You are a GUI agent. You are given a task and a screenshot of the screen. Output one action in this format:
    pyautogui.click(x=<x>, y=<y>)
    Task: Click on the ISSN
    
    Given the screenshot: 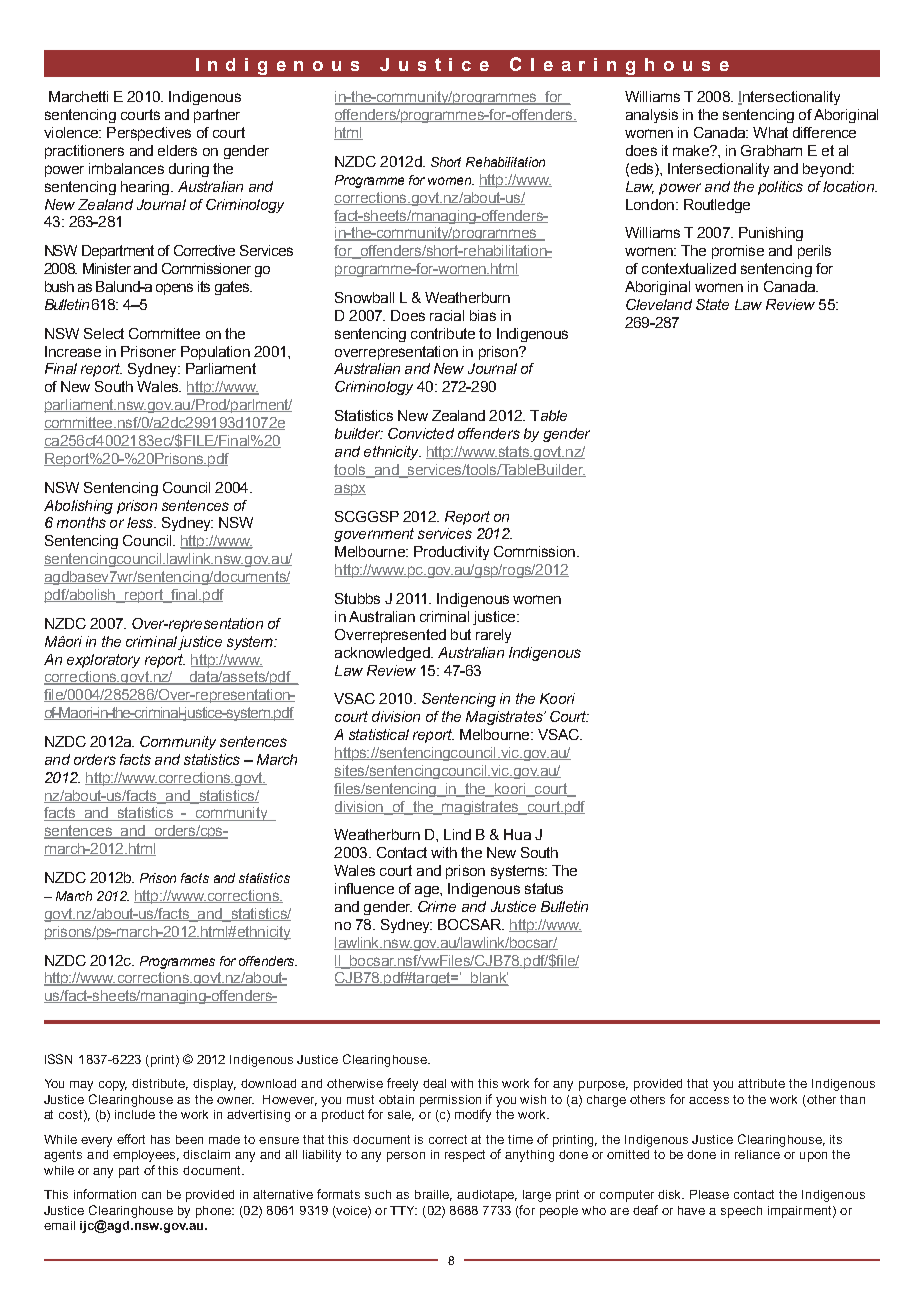 What is the action you would take?
    pyautogui.click(x=58, y=1059)
